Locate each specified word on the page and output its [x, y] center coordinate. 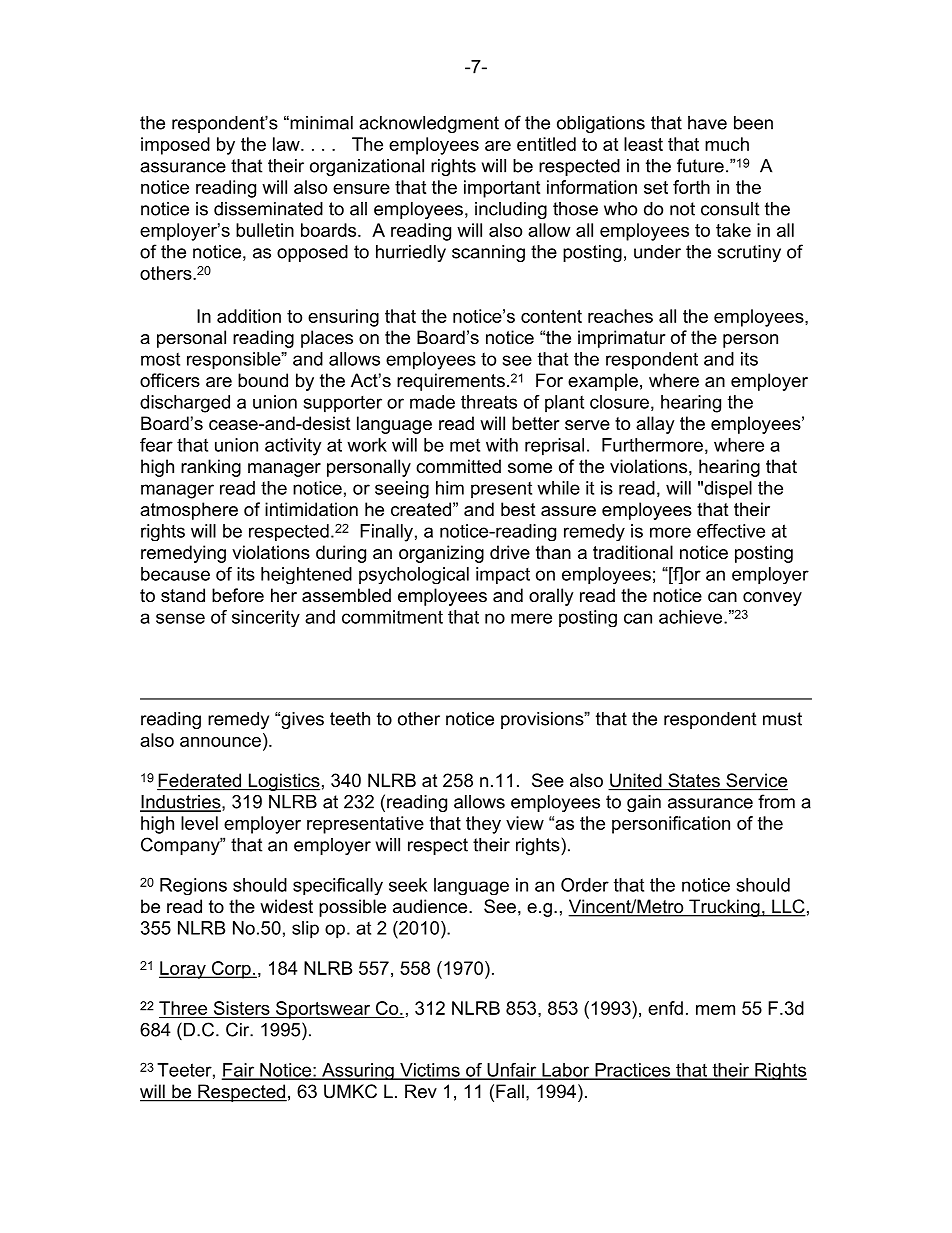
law [287, 144]
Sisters [242, 1008]
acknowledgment [429, 124]
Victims [430, 1071]
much [727, 144]
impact [503, 575]
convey [772, 599]
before [238, 595]
